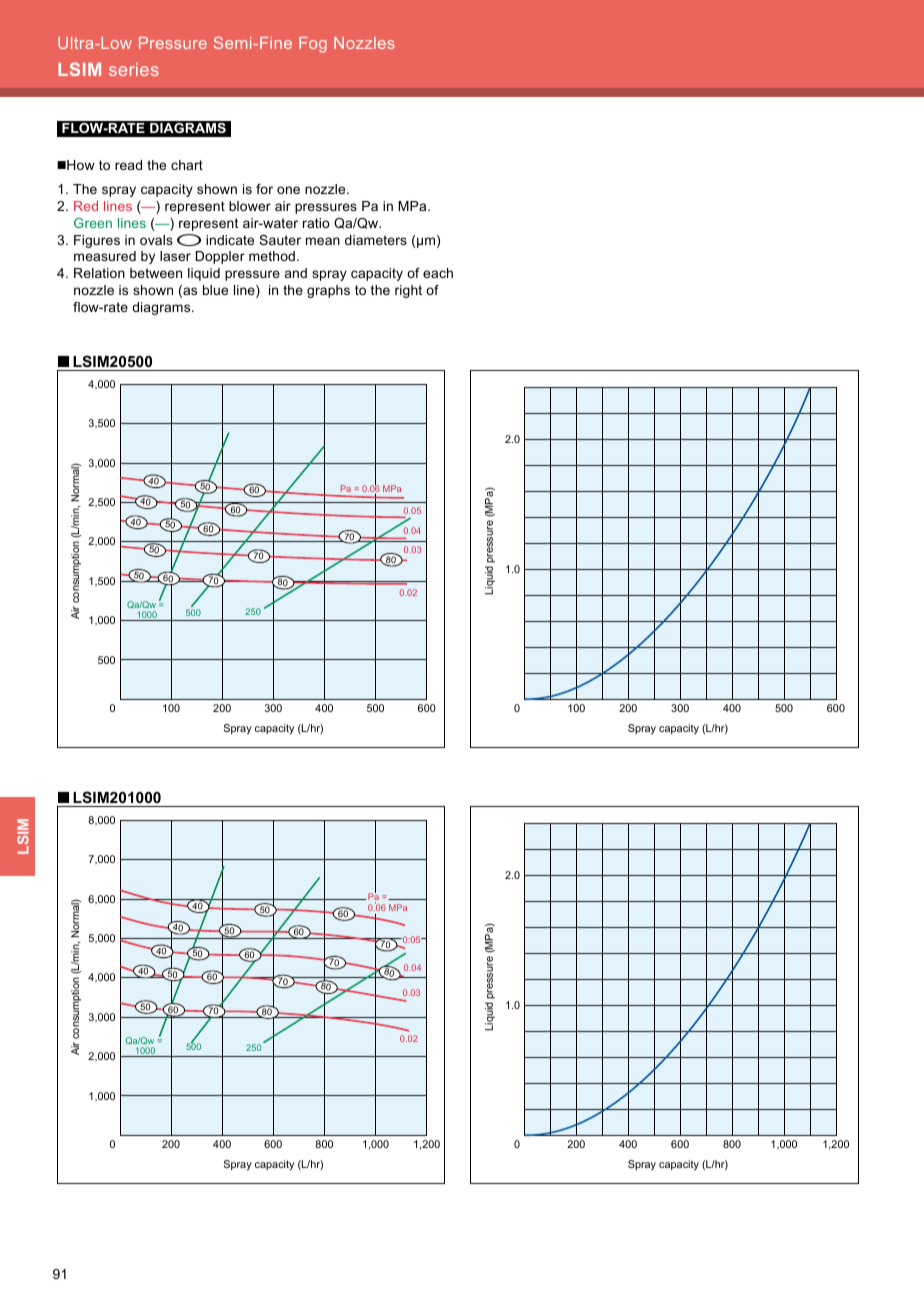  I want to click on series, so click(134, 69).
